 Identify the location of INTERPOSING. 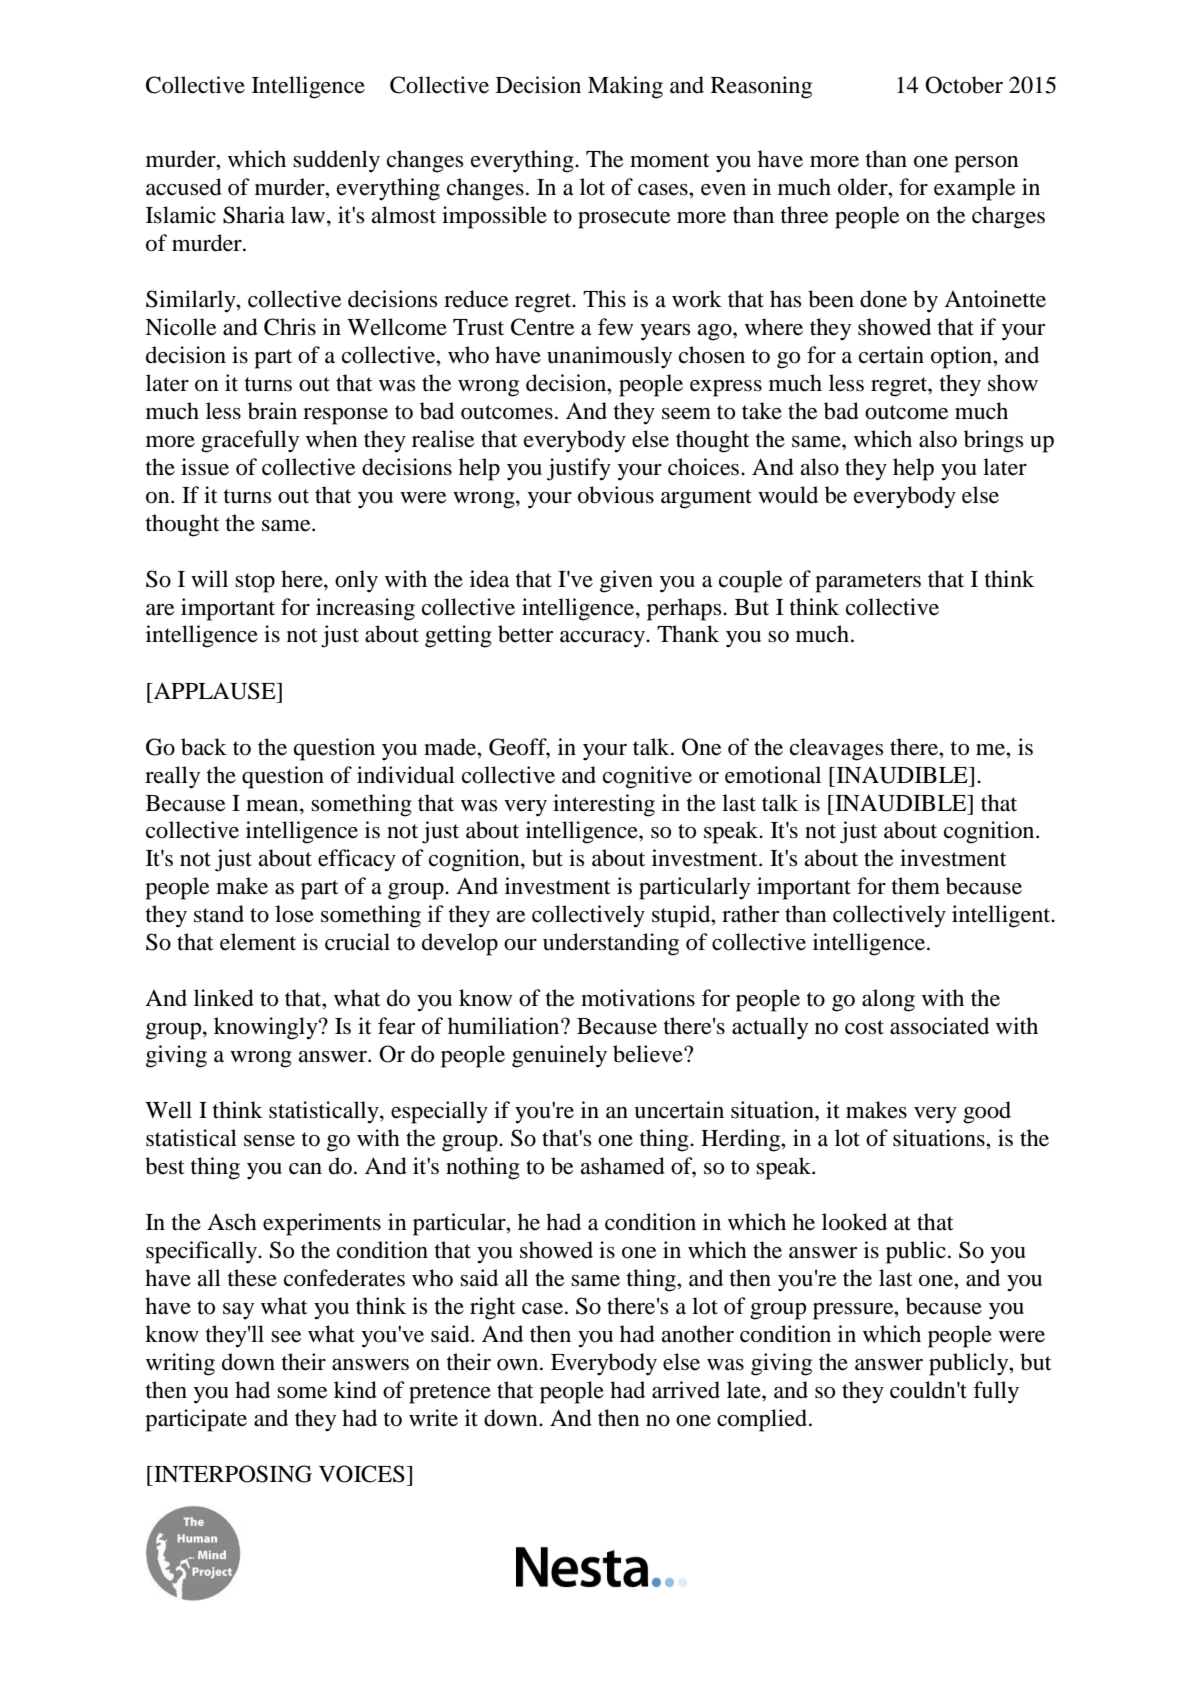
(232, 1474).
